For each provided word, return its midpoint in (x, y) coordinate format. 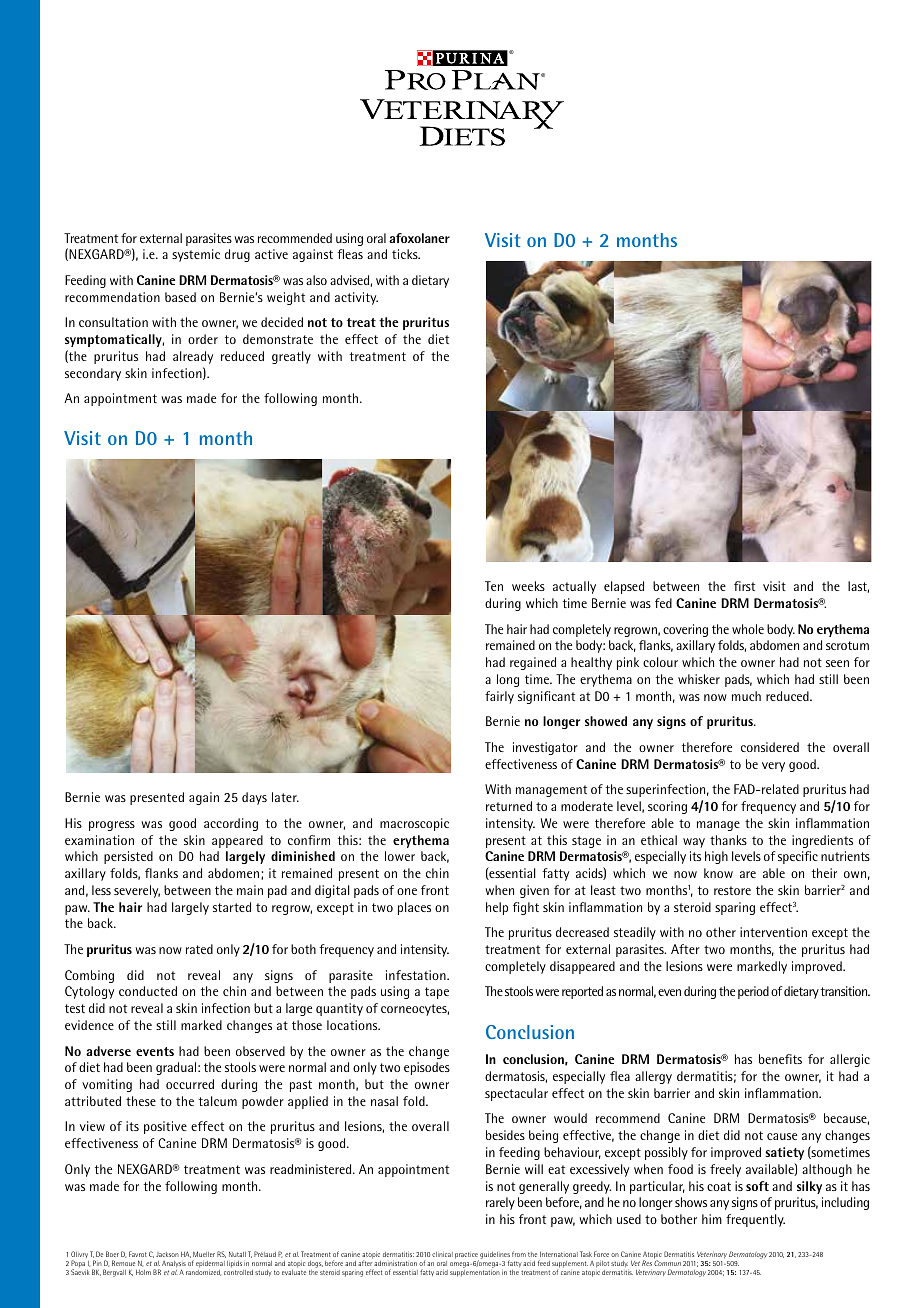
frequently (755, 1220)
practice (467, 1256)
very (773, 767)
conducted (148, 991)
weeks (528, 586)
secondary (93, 374)
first (744, 586)
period (753, 992)
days (254, 798)
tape (437, 993)
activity (356, 298)
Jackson (167, 1254)
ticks (406, 254)
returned (509, 806)
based (180, 297)
